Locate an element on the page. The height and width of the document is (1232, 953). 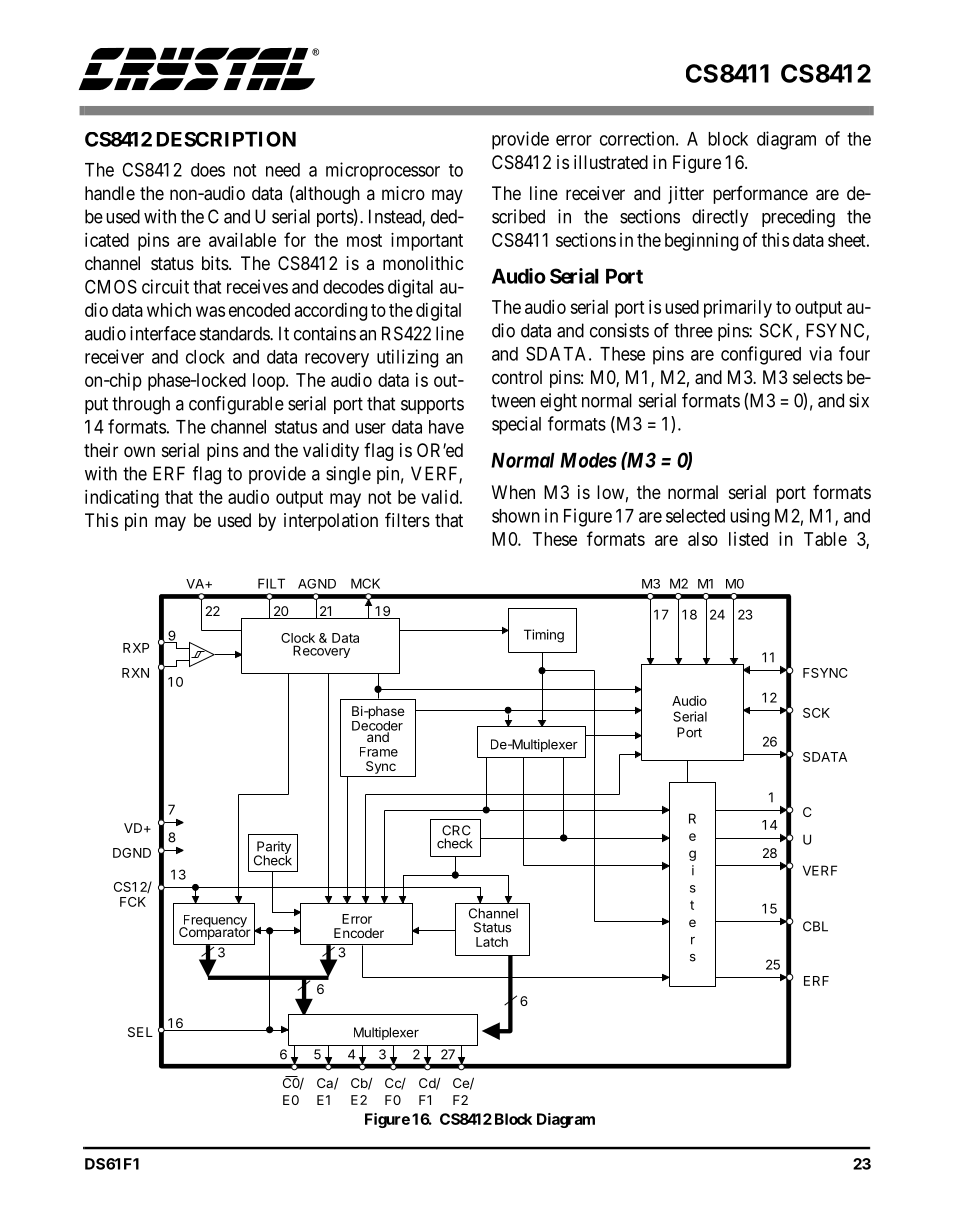
does is located at coordinates (208, 170).
